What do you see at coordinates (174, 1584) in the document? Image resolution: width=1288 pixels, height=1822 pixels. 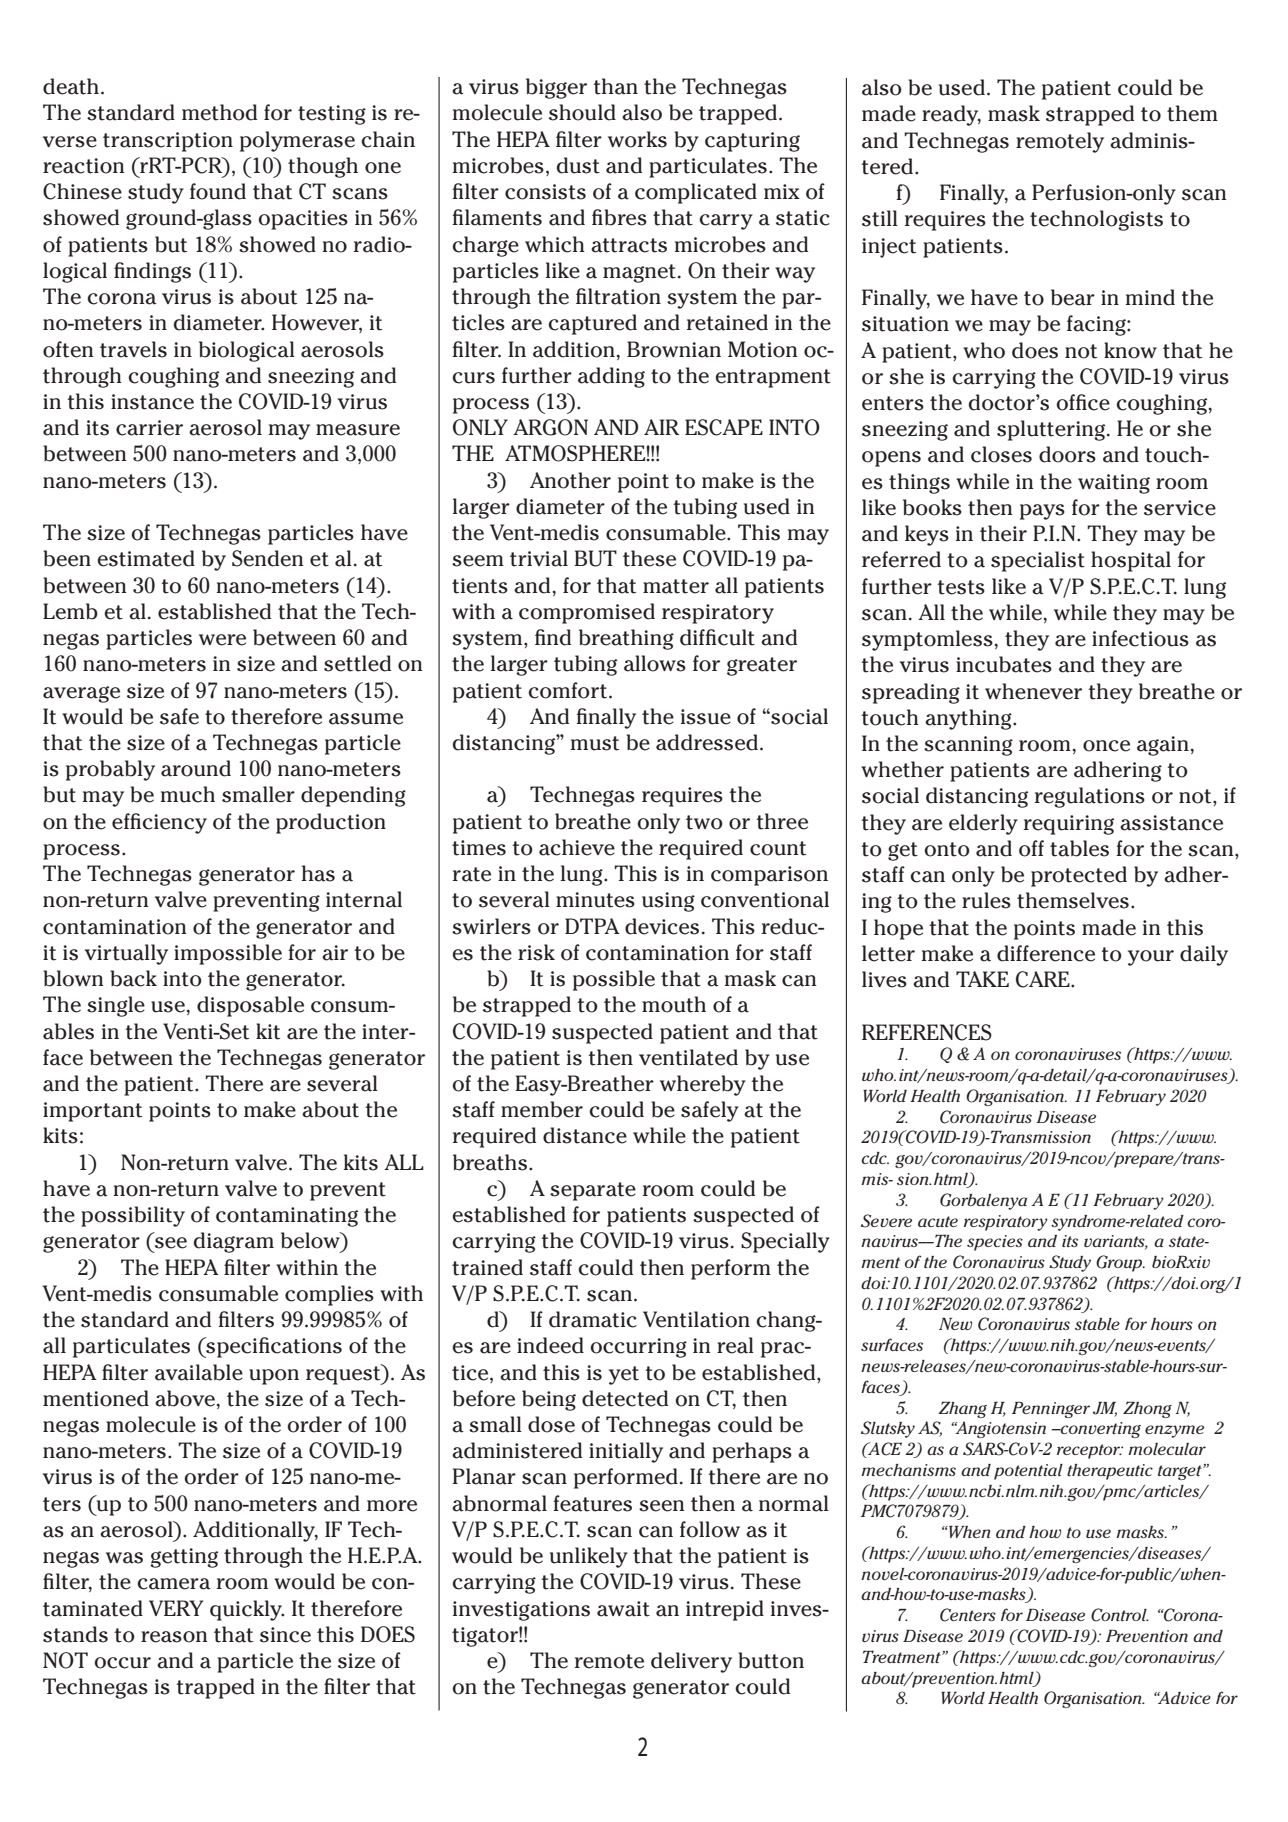 I see `camera` at bounding box center [174, 1584].
